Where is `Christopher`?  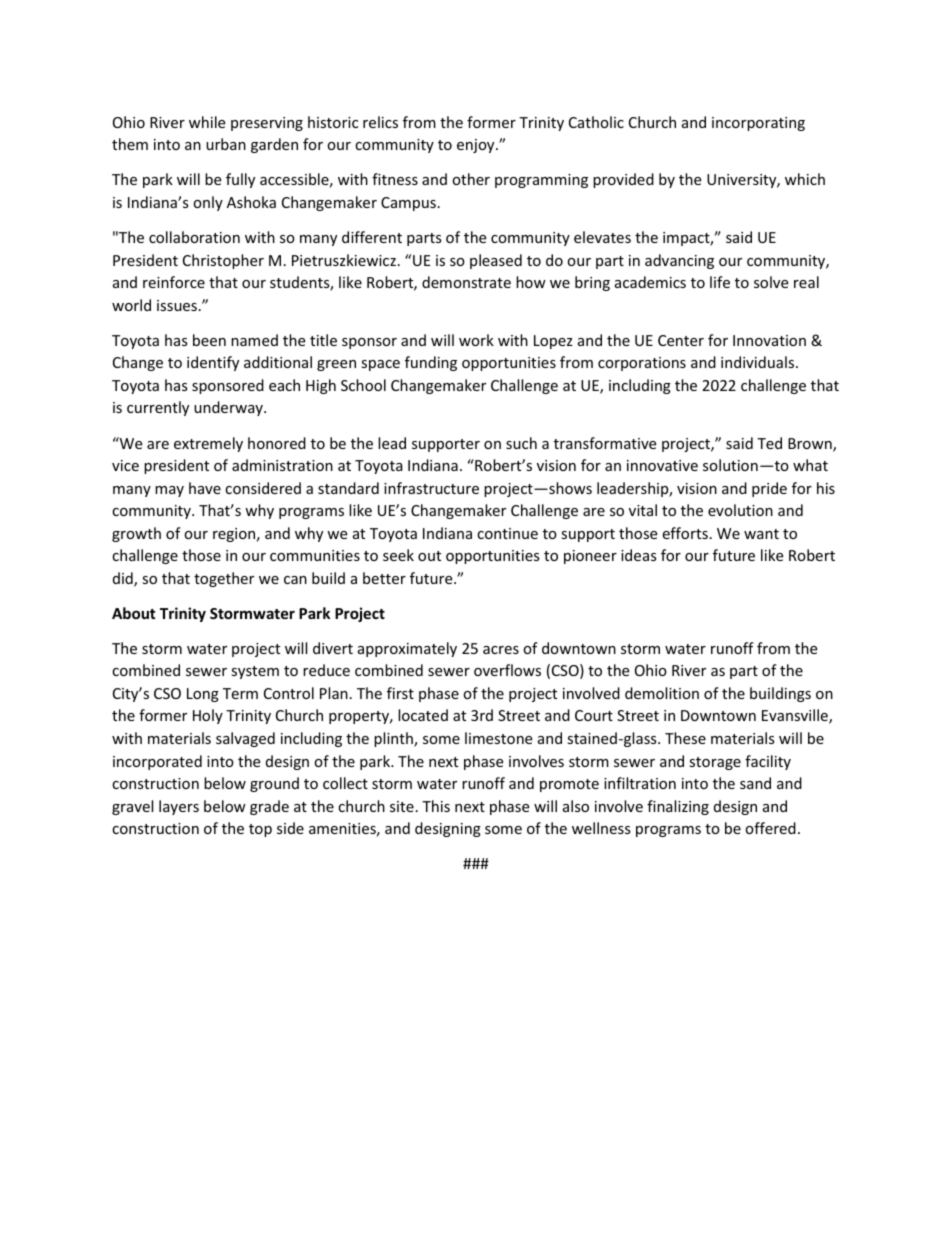 Christopher is located at coordinates (223, 261).
